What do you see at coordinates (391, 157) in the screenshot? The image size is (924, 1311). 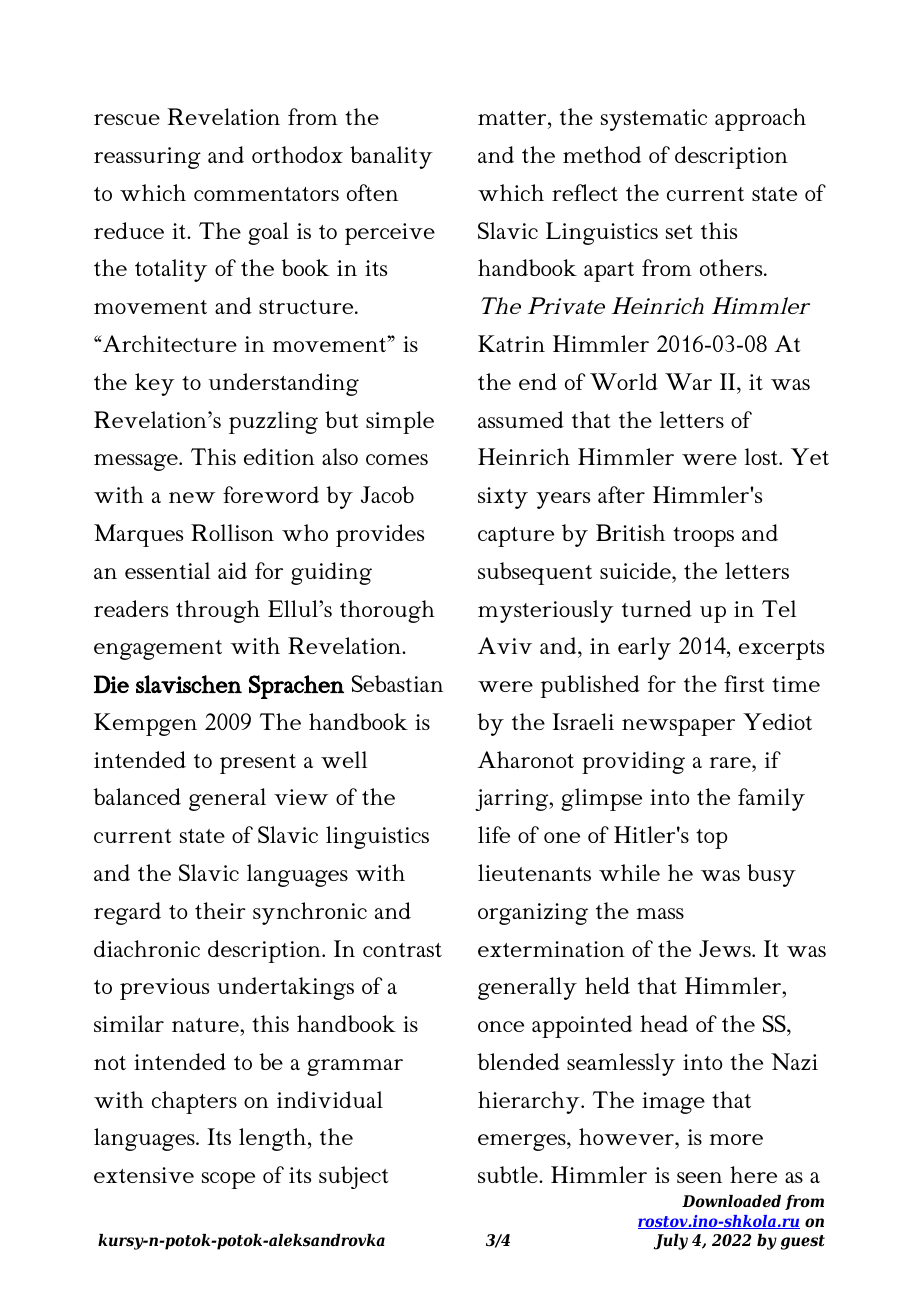 I see `banality` at bounding box center [391, 157].
